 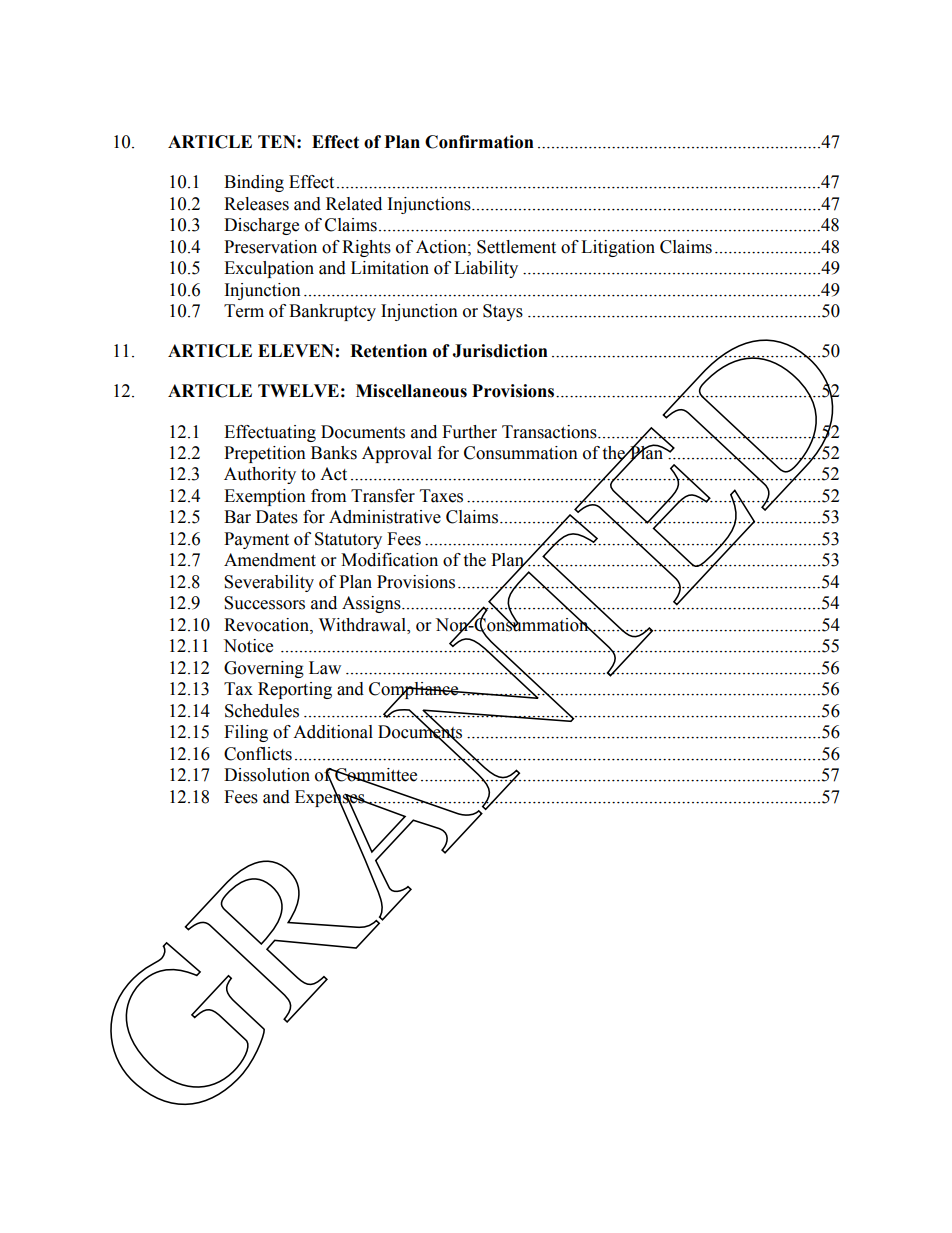 What do you see at coordinates (298, 390) in the image?
I see `TWELVE` at bounding box center [298, 390].
